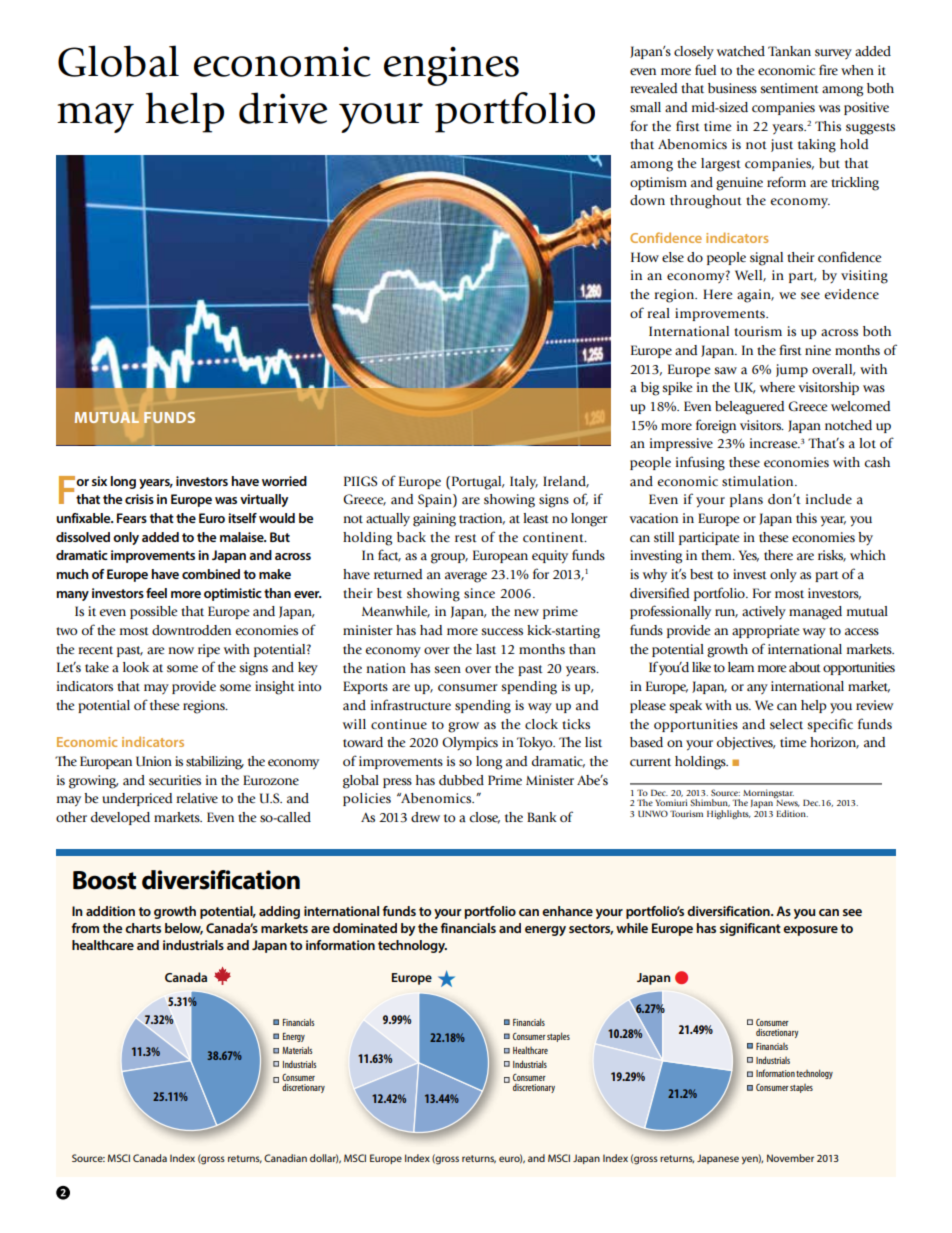  I want to click on beleaguered, so click(749, 408).
